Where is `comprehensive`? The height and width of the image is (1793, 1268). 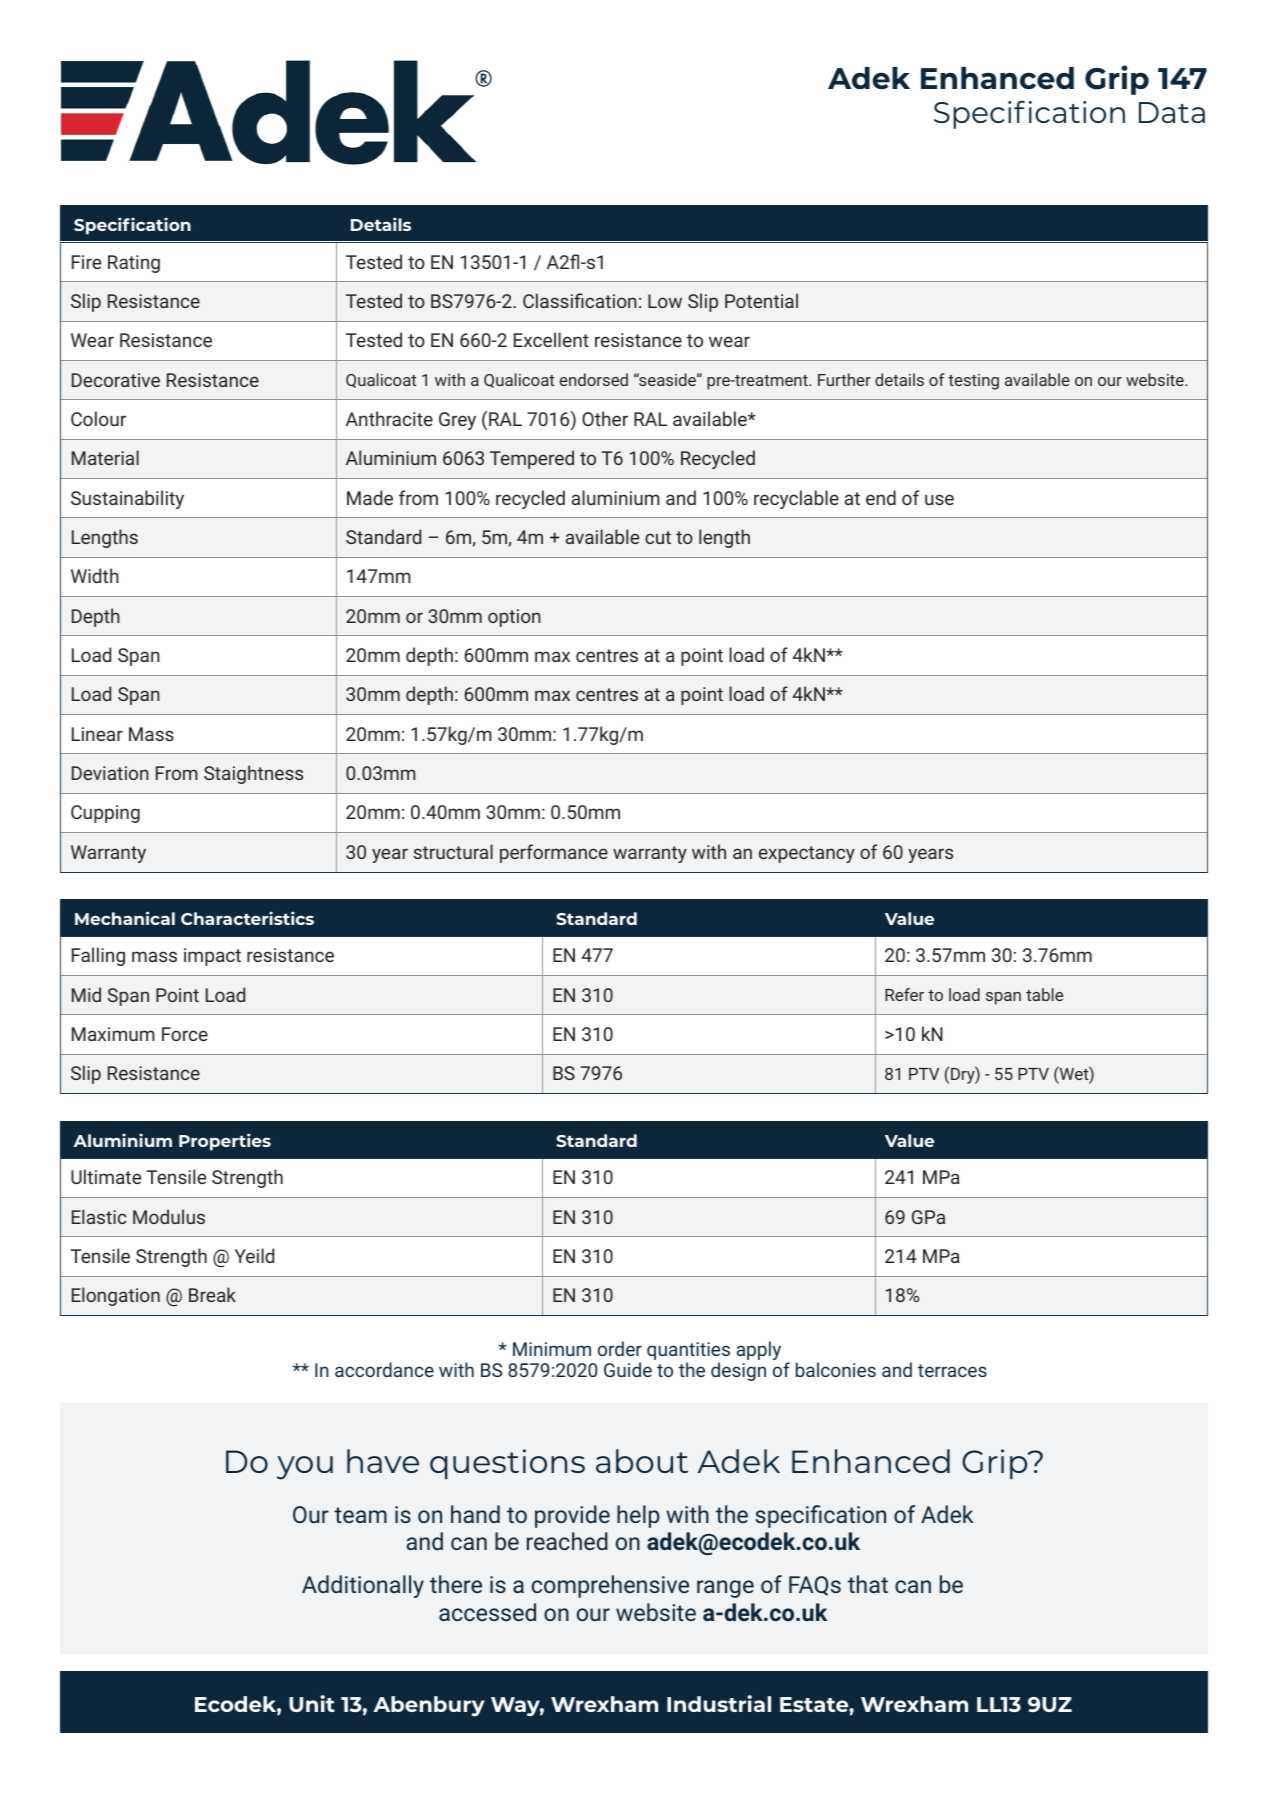
comprehensive is located at coordinates (610, 1586).
